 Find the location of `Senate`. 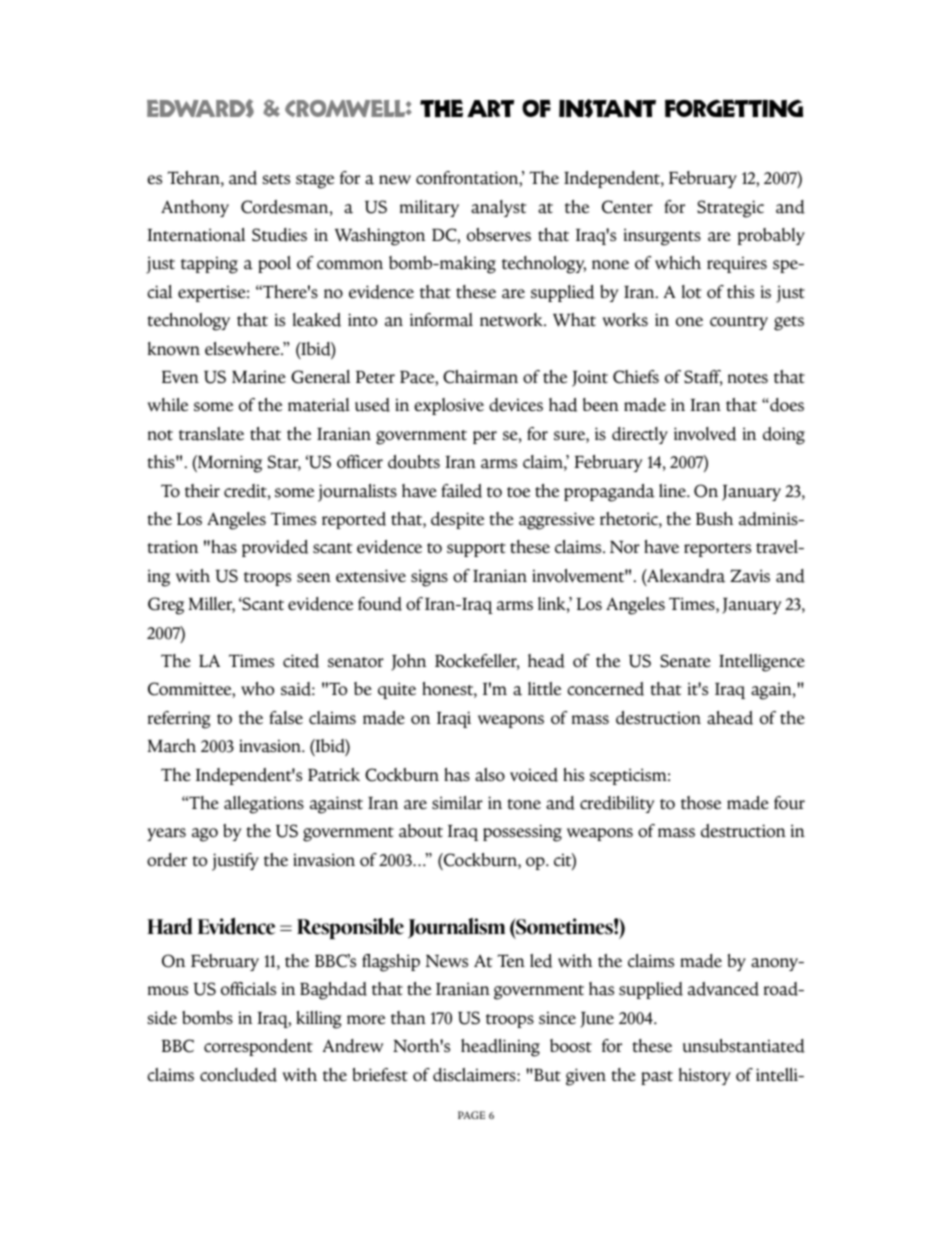

Senate is located at coordinates (685, 661).
